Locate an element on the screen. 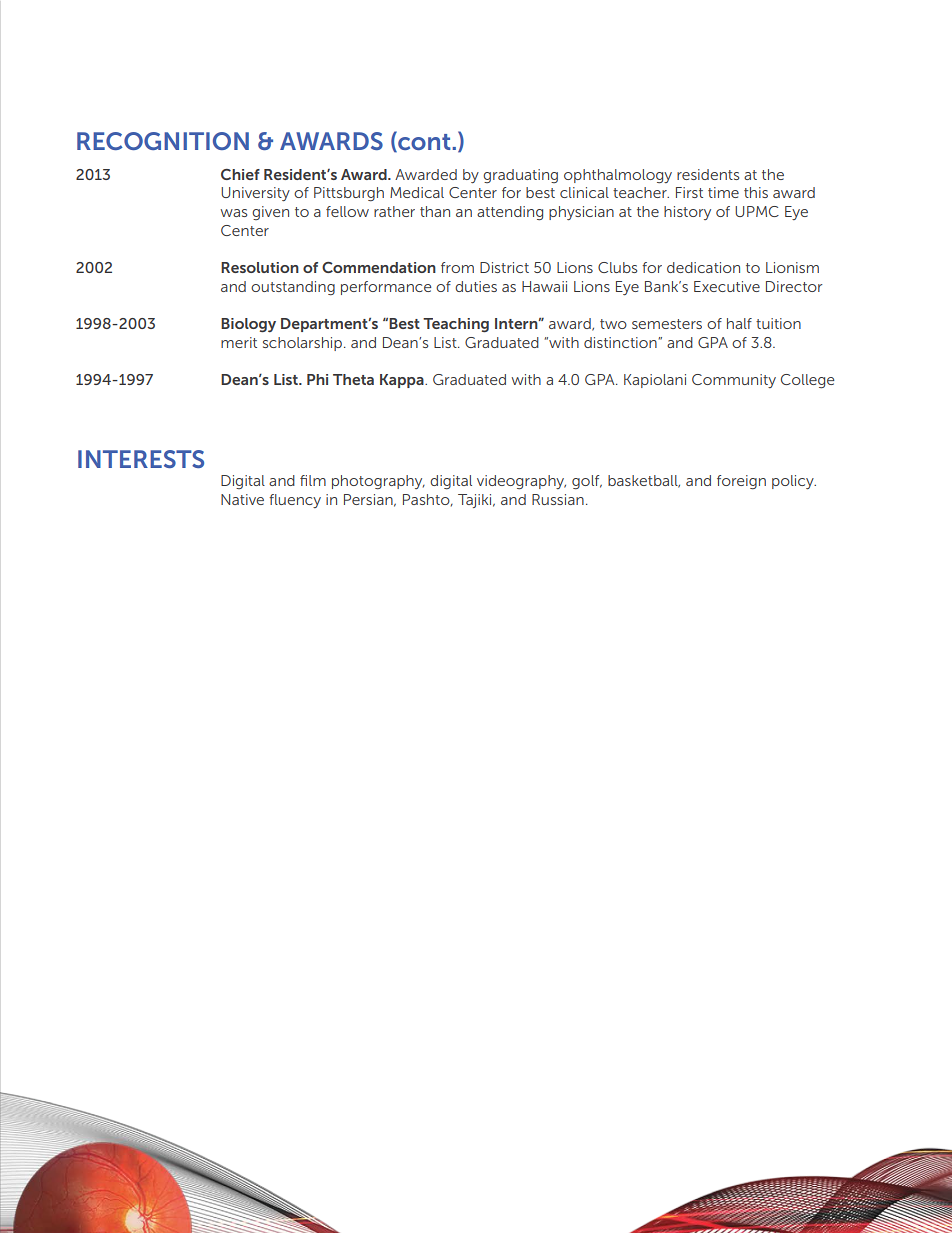 The image size is (952, 1233). Kappa is located at coordinates (403, 381).
